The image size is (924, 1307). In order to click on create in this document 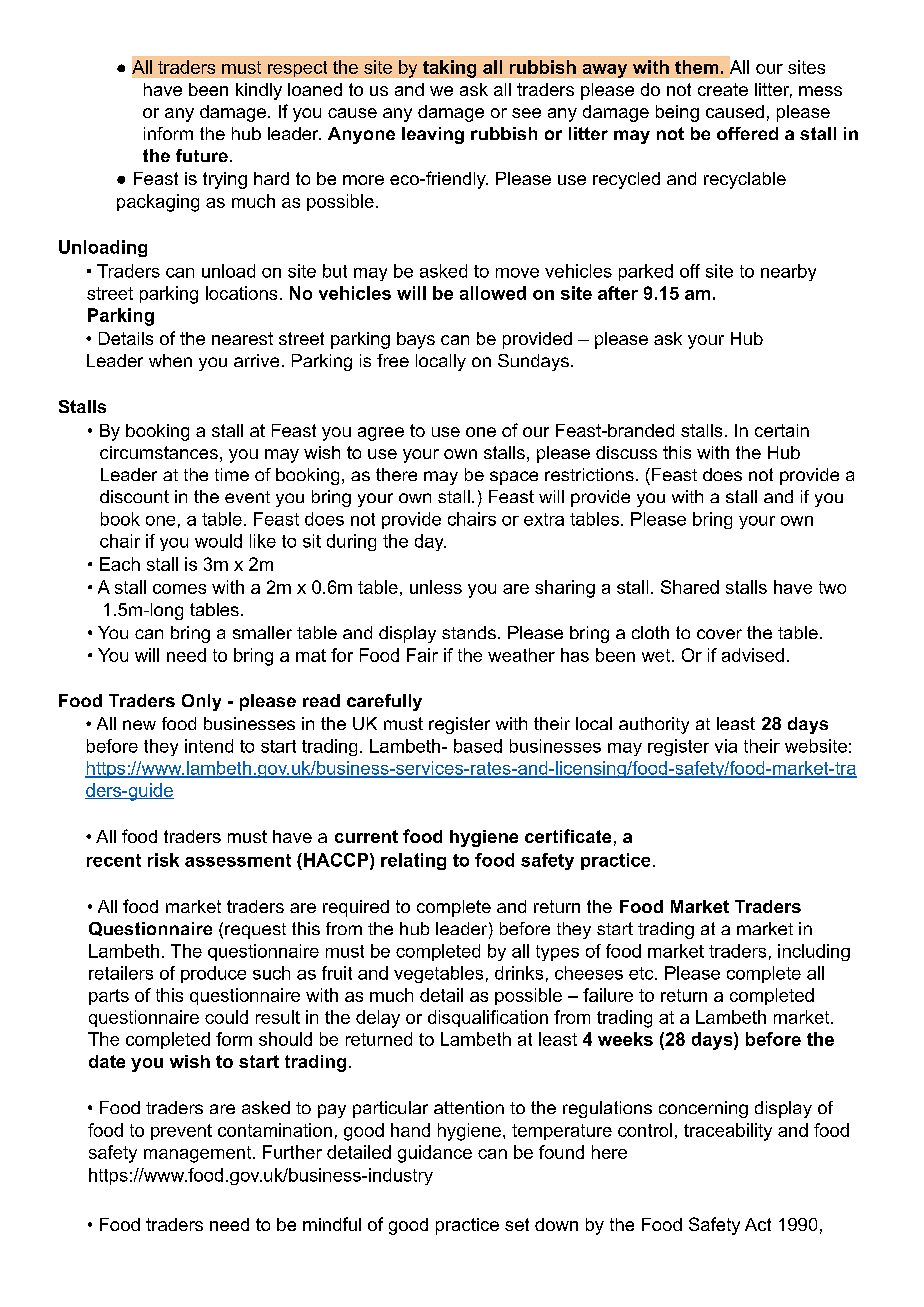, I will do `click(723, 89)`.
